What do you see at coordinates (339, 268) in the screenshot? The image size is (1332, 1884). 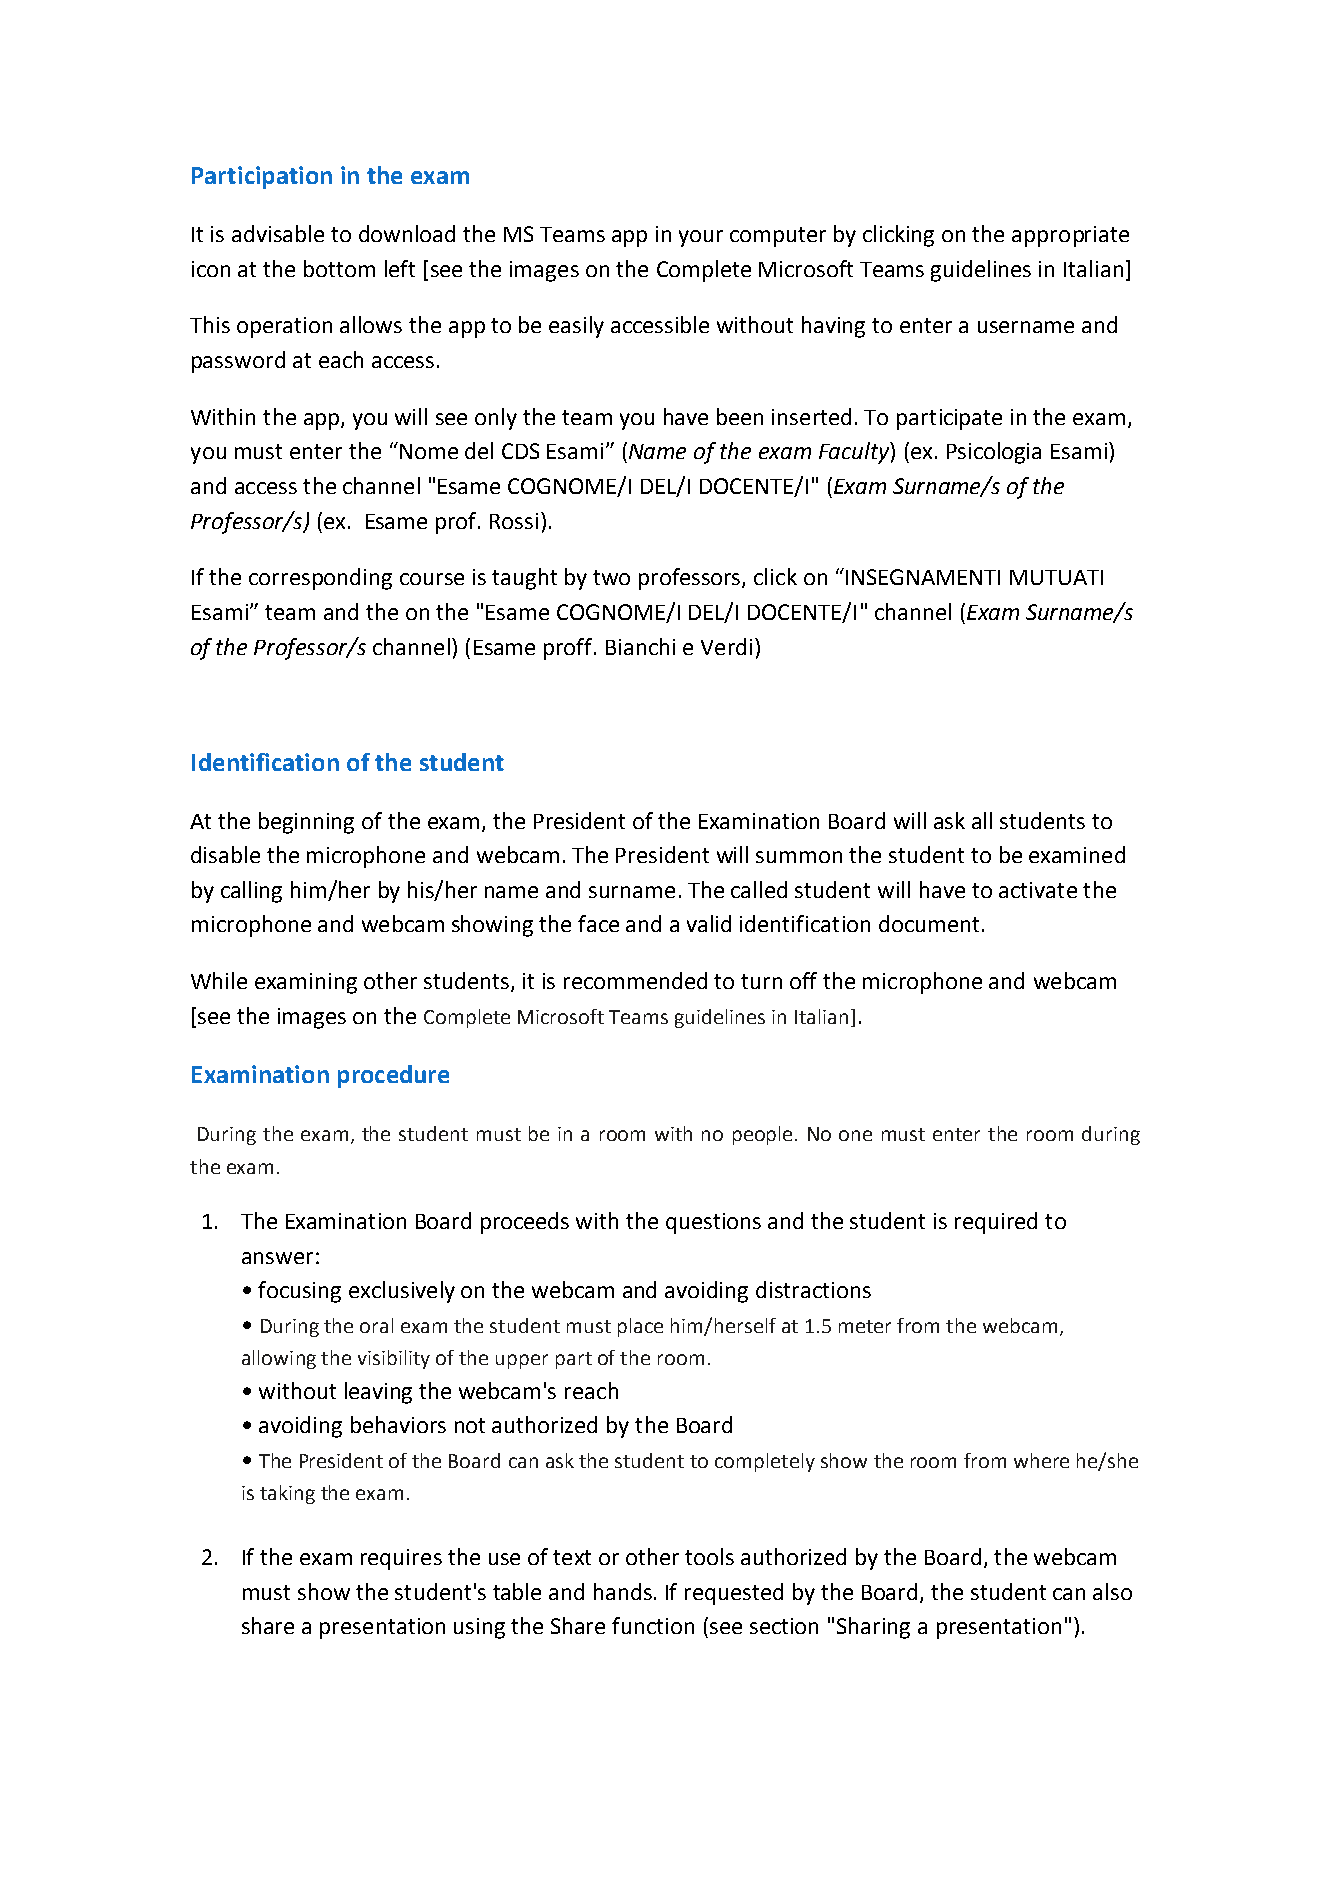 I see `bottom` at bounding box center [339, 268].
